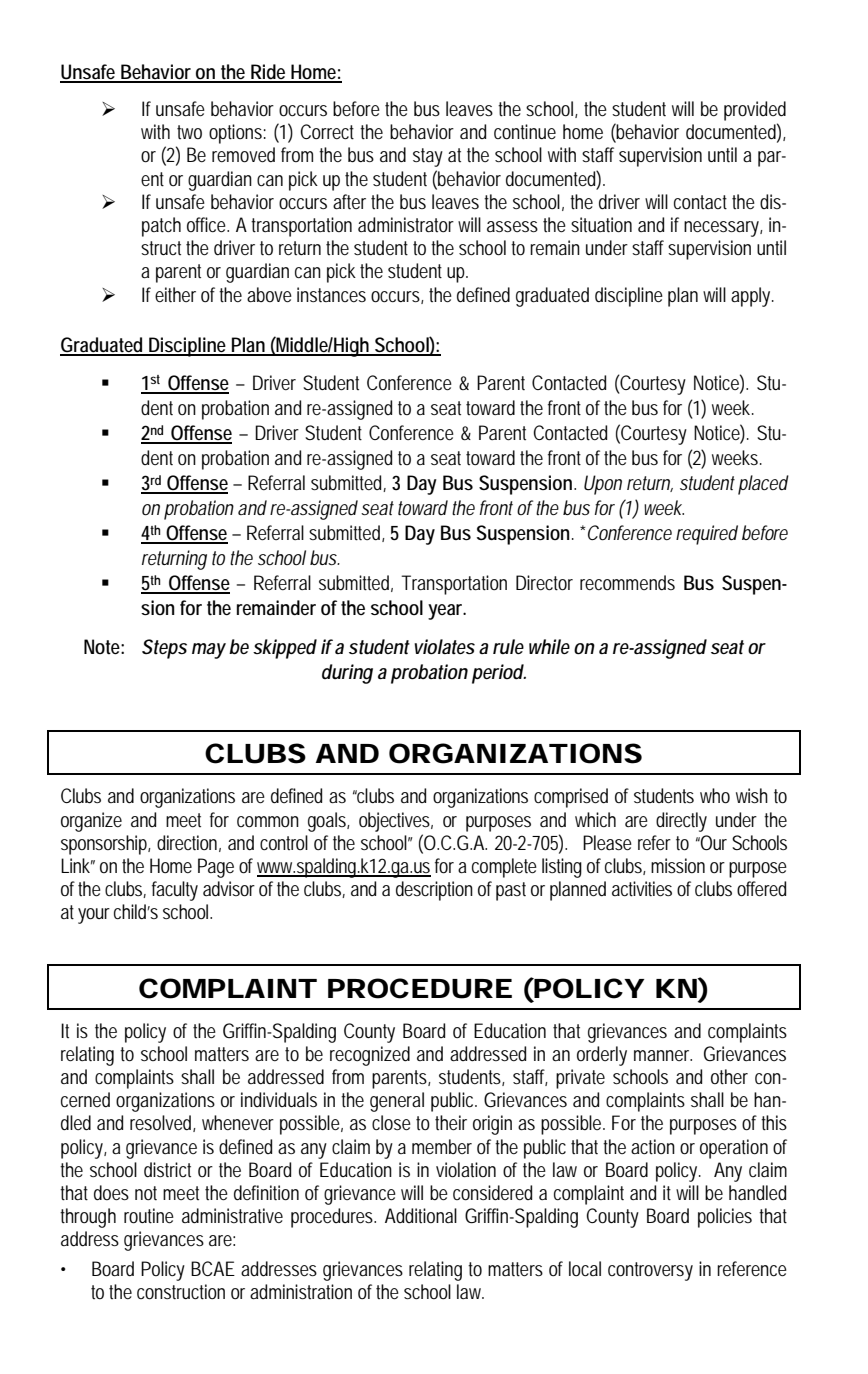 The height and width of the screenshot is (1374, 868). I want to click on Additional, so click(421, 1215).
